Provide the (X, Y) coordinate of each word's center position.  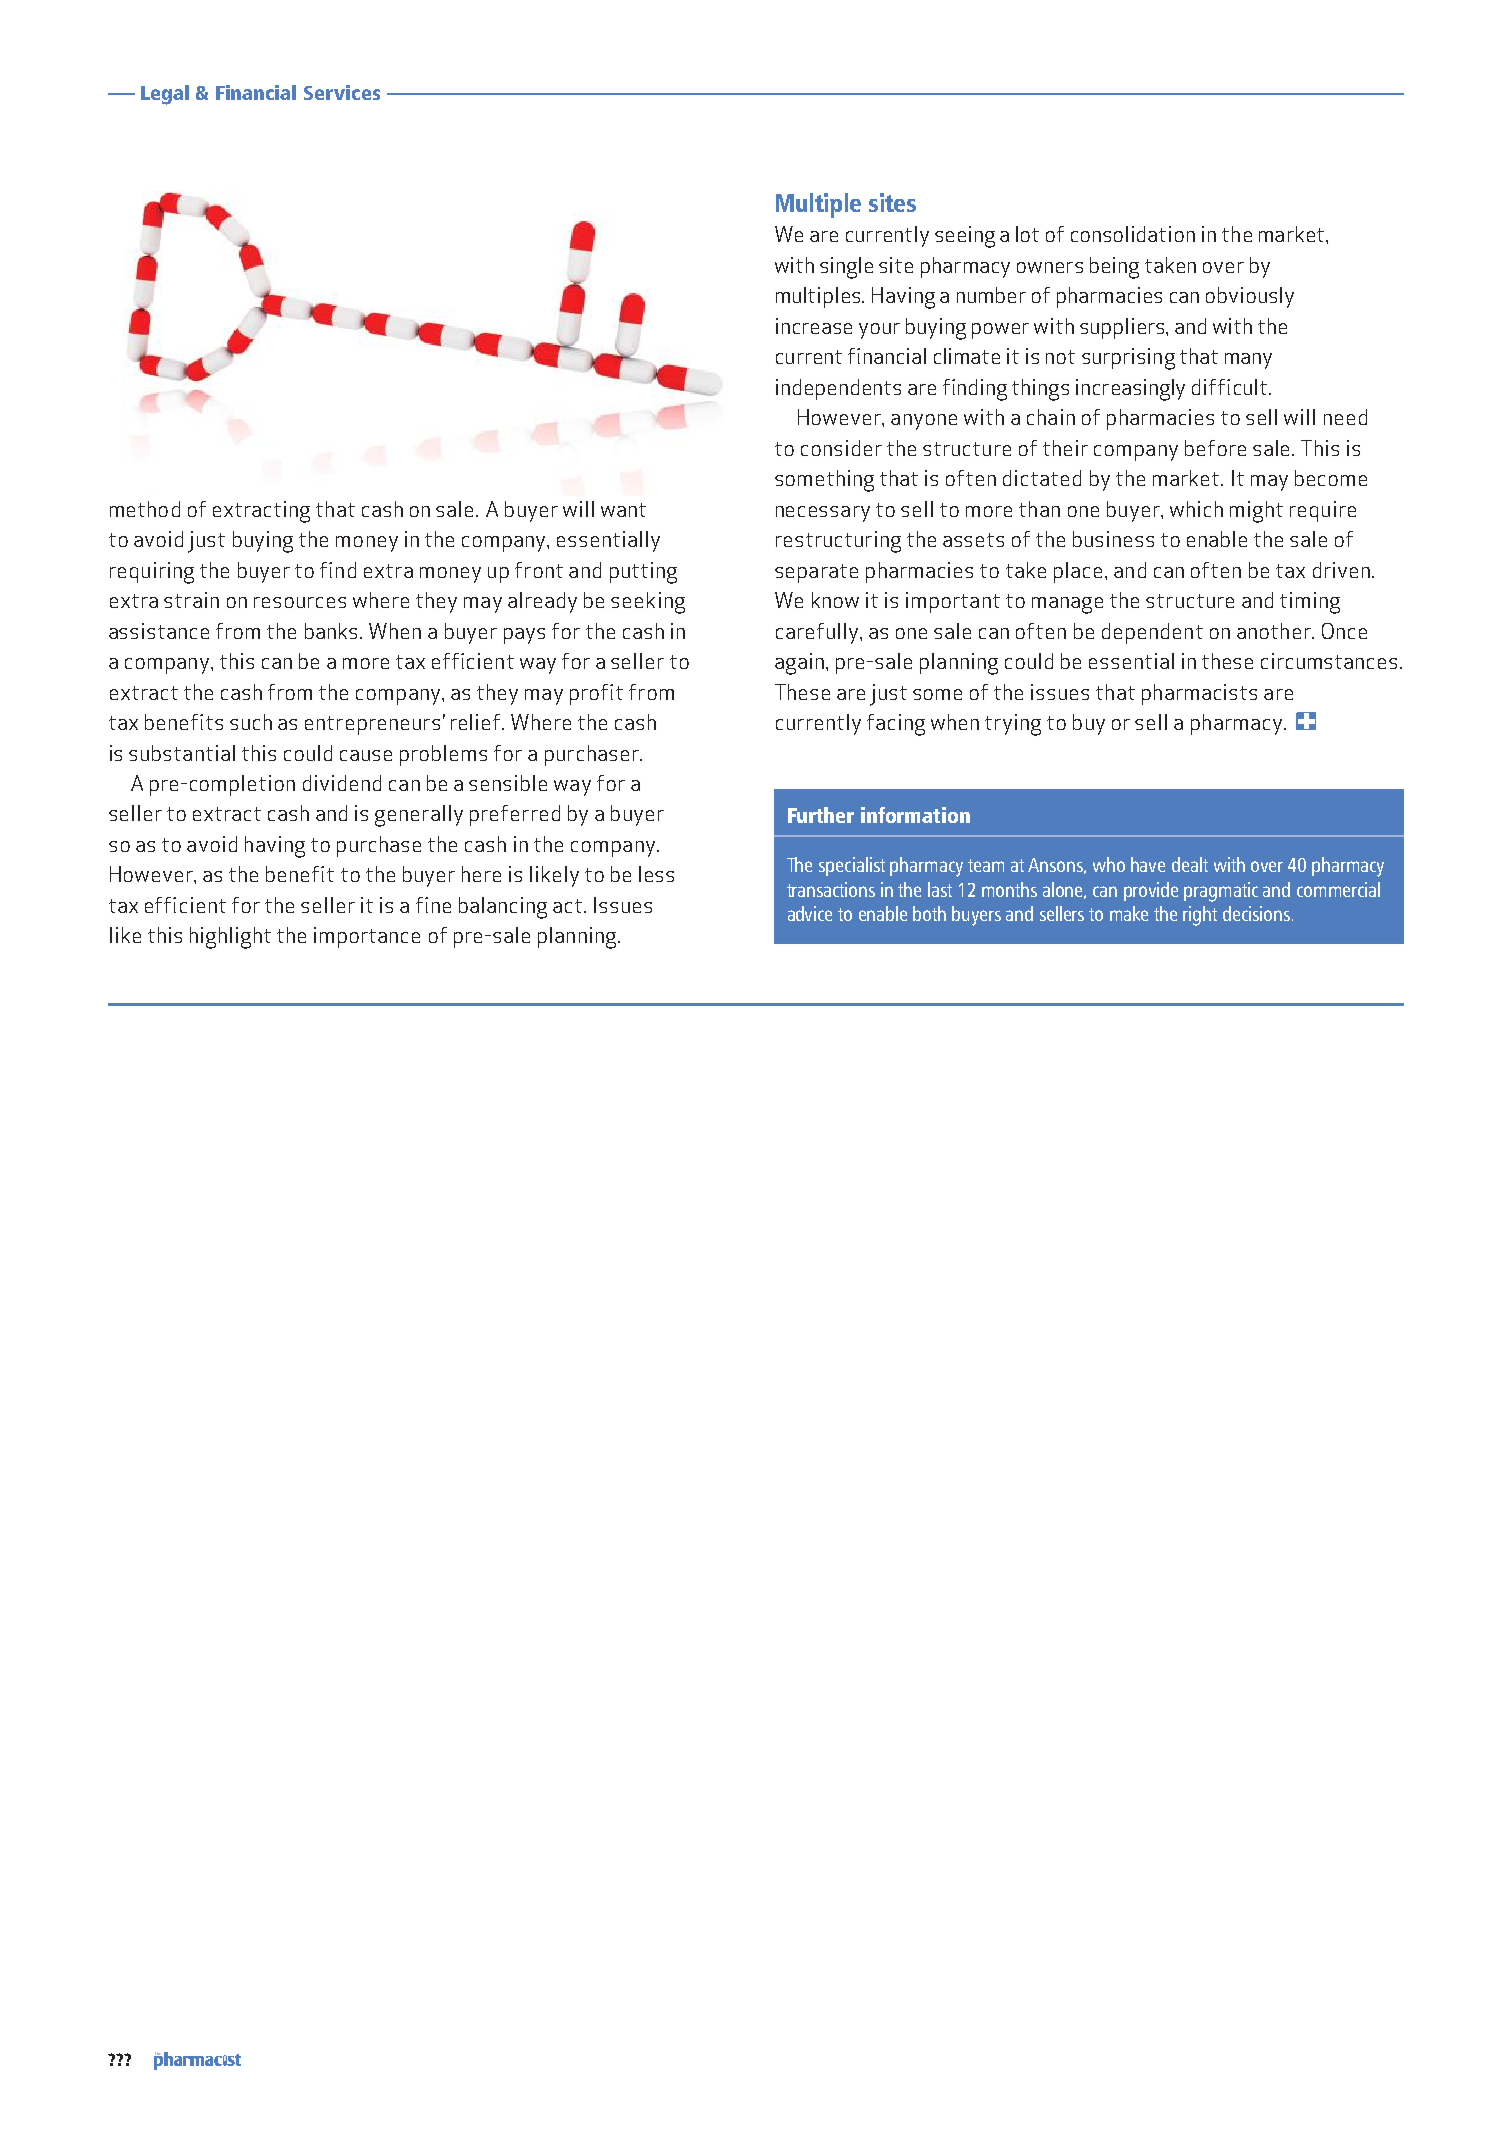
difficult (1229, 387)
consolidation (1133, 234)
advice (810, 913)
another (1275, 631)
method (145, 509)
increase (814, 326)
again (799, 664)
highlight (230, 938)
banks (333, 631)
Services (342, 92)
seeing (965, 237)
